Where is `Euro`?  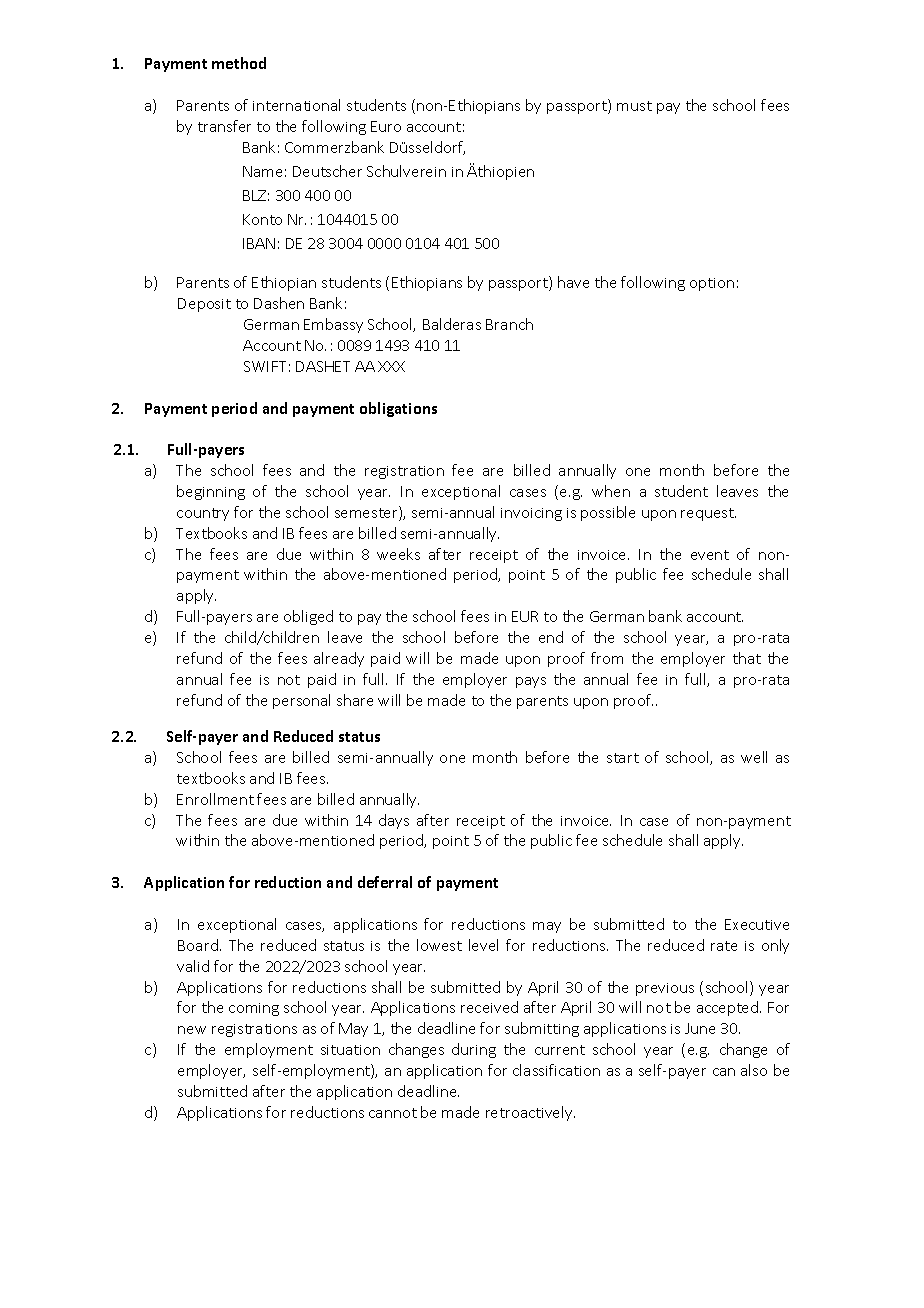
Euro is located at coordinates (386, 126).
